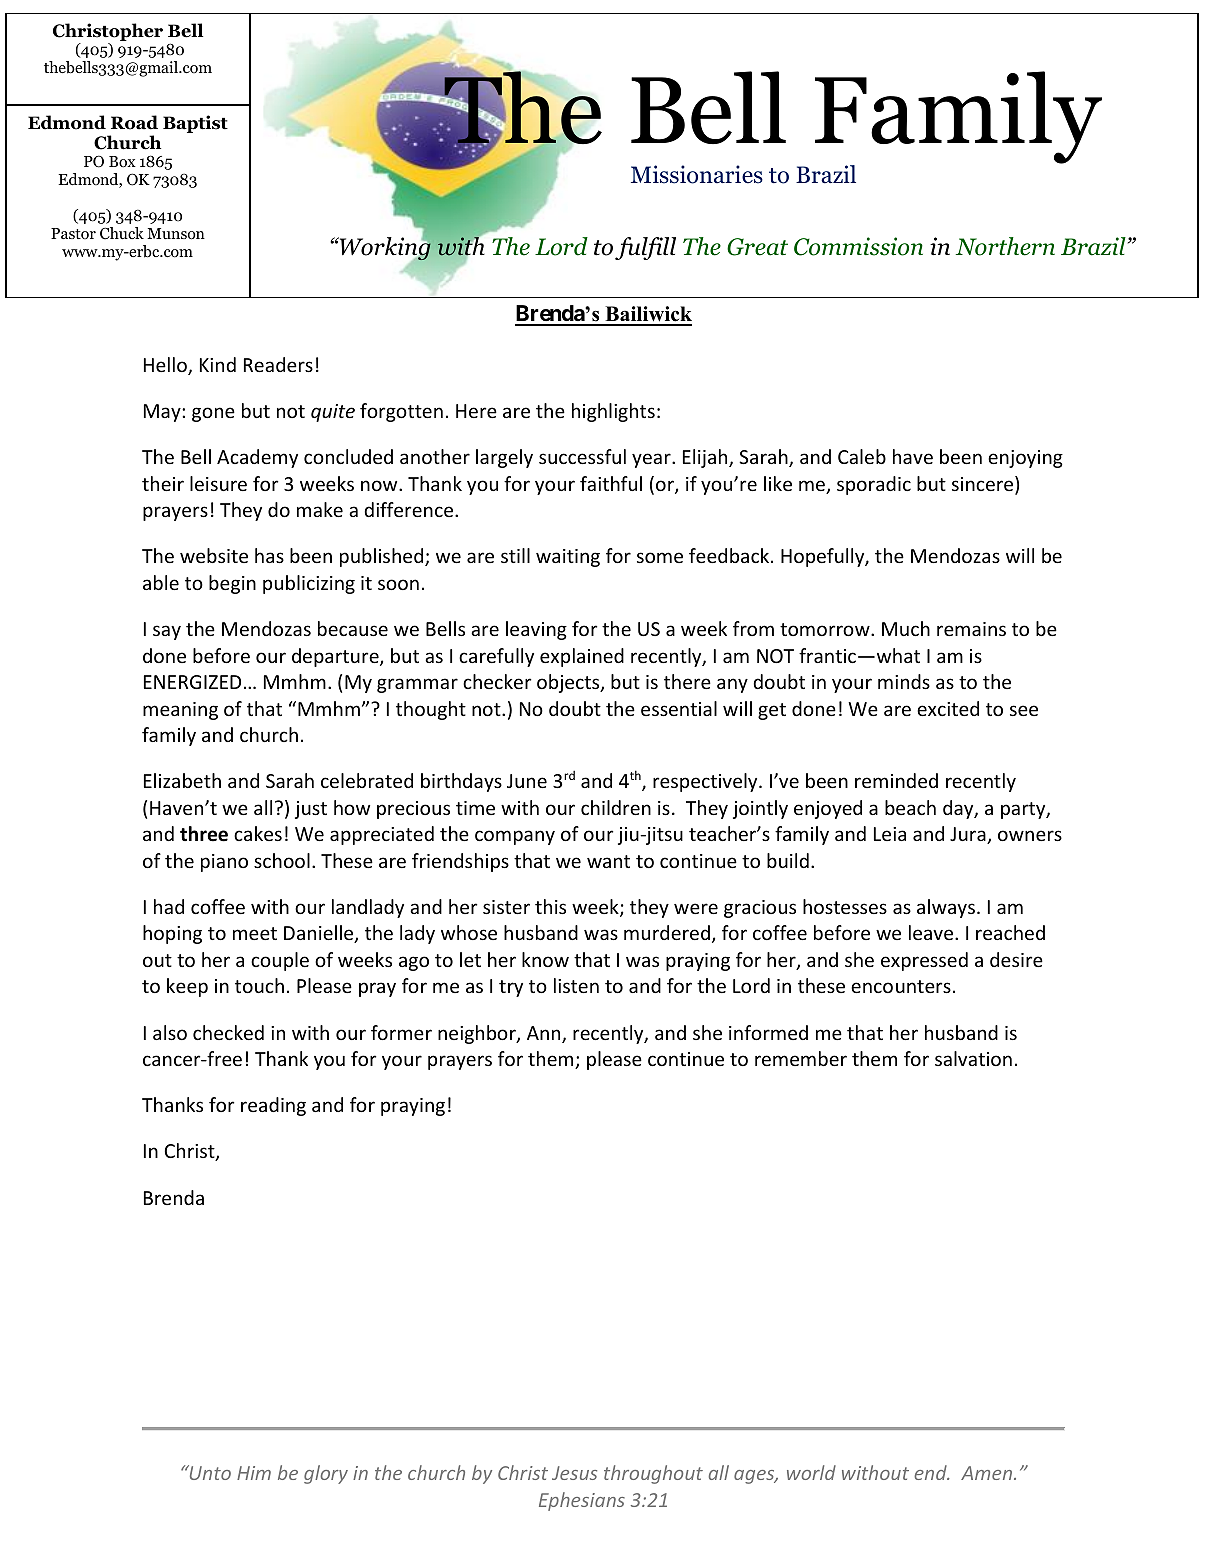 This page has height=1562, width=1207. What do you see at coordinates (697, 174) in the page?
I see `Missionaries` at bounding box center [697, 174].
